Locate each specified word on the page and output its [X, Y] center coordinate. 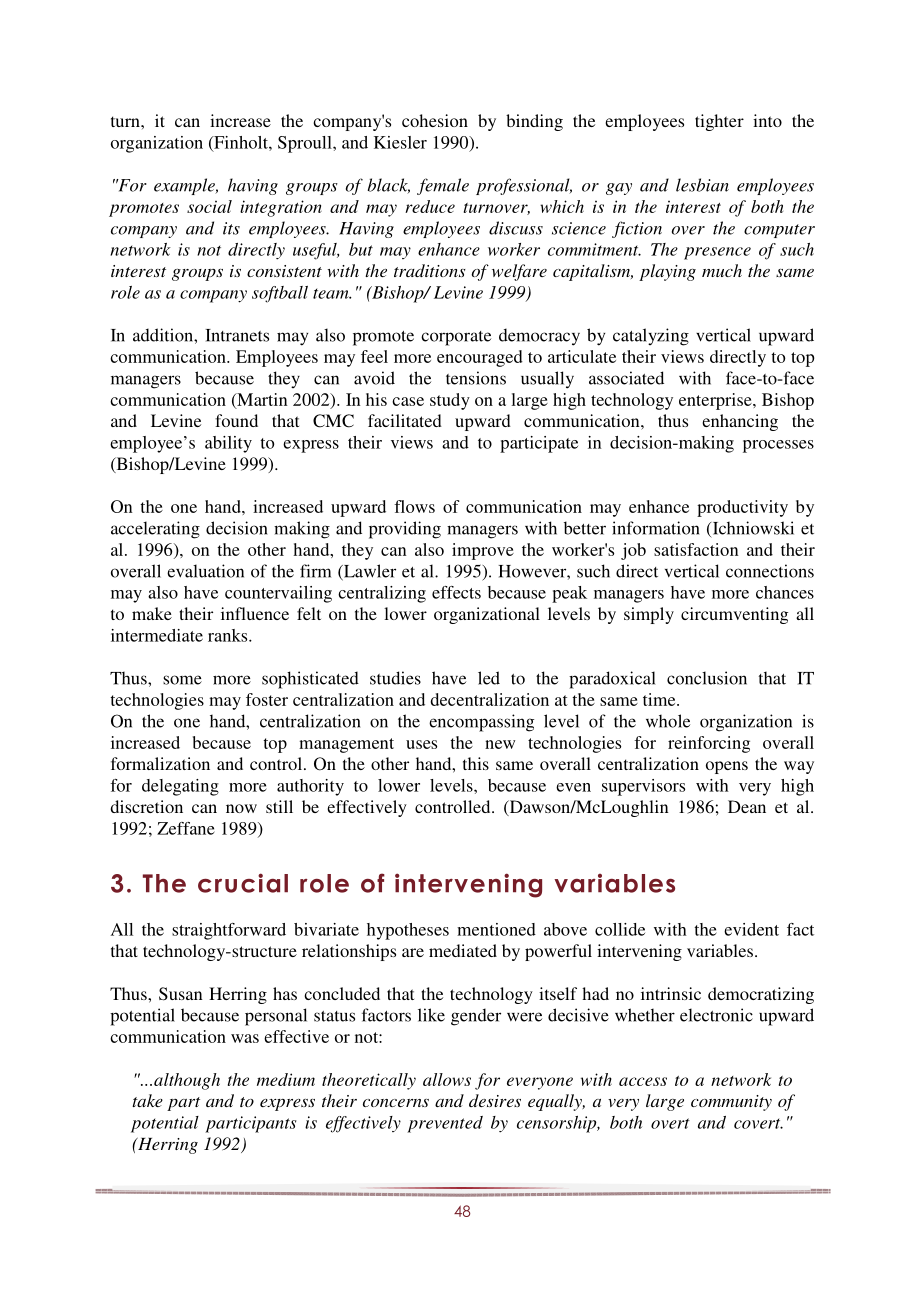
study [450, 401]
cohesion [435, 120]
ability [228, 444]
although [187, 1081]
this [476, 763]
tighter [719, 122]
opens [727, 767]
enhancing [740, 422]
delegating [180, 787]
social [209, 206]
